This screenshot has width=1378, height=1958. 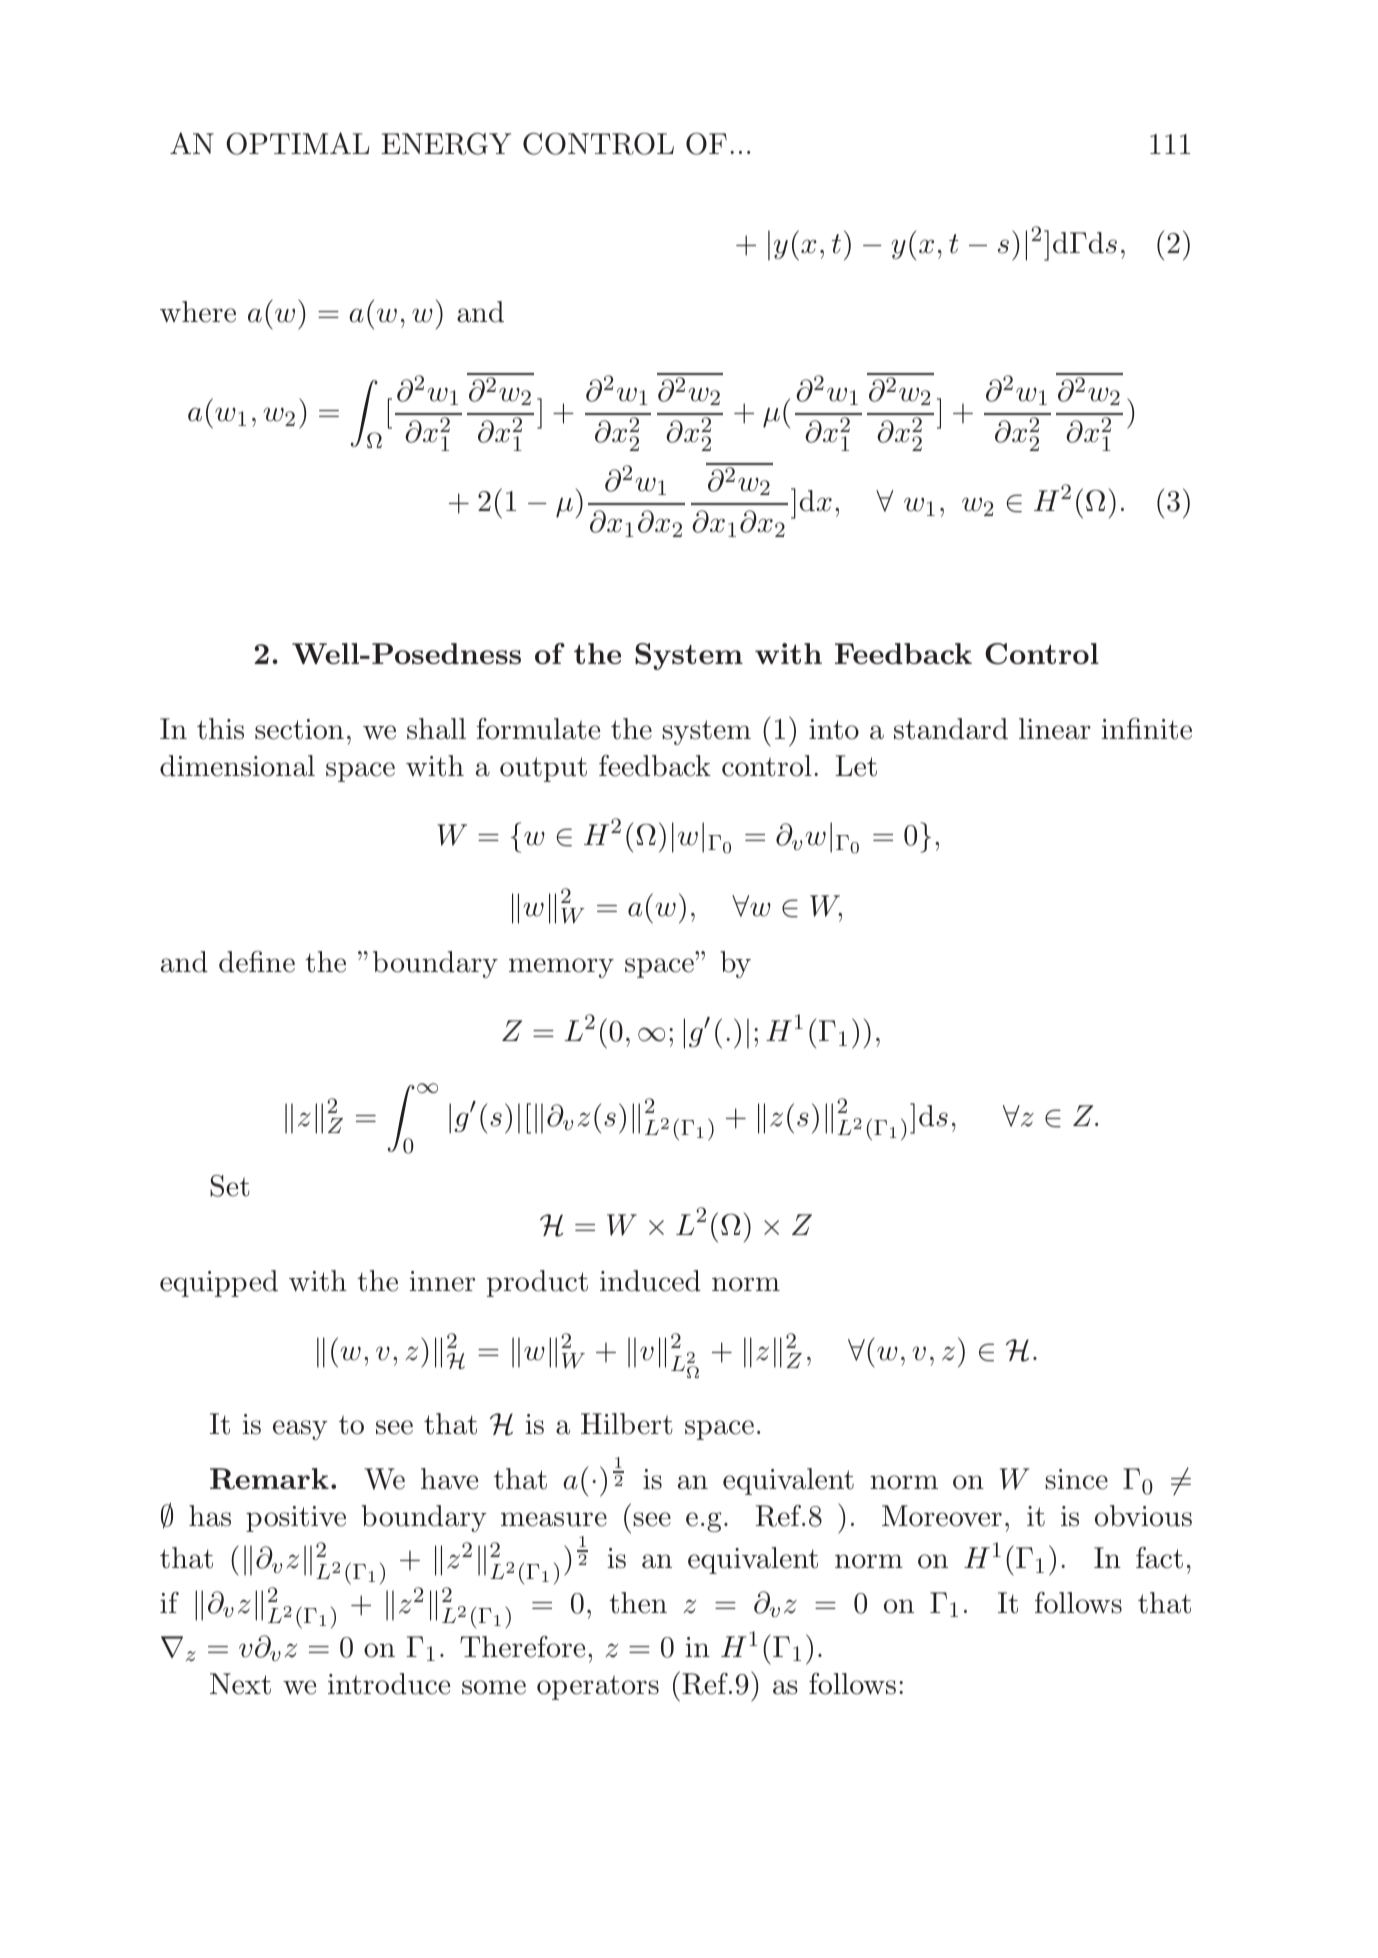 I want to click on memory, so click(x=561, y=968).
